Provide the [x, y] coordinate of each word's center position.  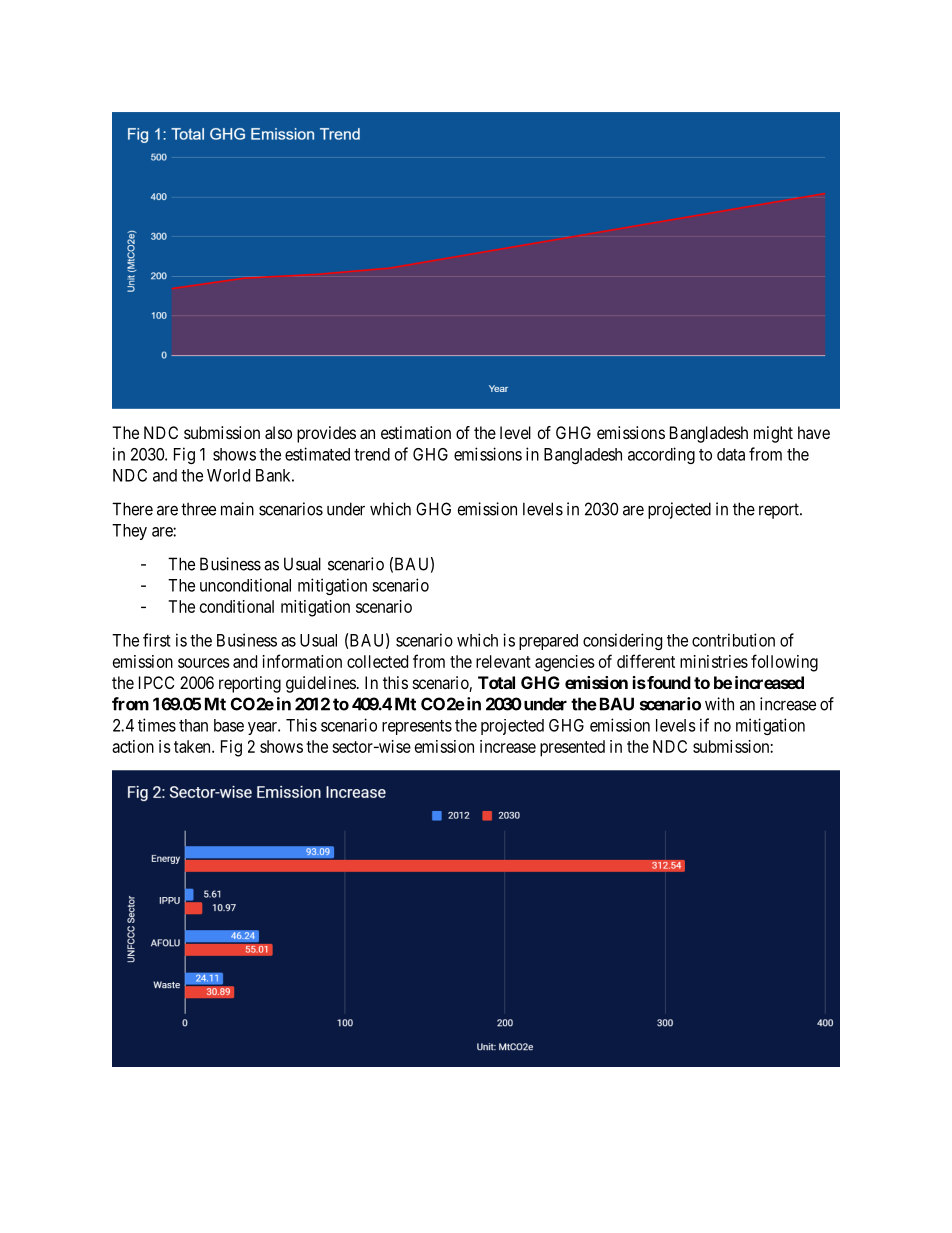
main [237, 509]
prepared [548, 642]
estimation [416, 432]
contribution [733, 640]
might [773, 434]
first [157, 640]
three [198, 509]
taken [193, 746]
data [731, 454]
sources [204, 663]
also [278, 432]
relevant [503, 661]
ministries [714, 661]
